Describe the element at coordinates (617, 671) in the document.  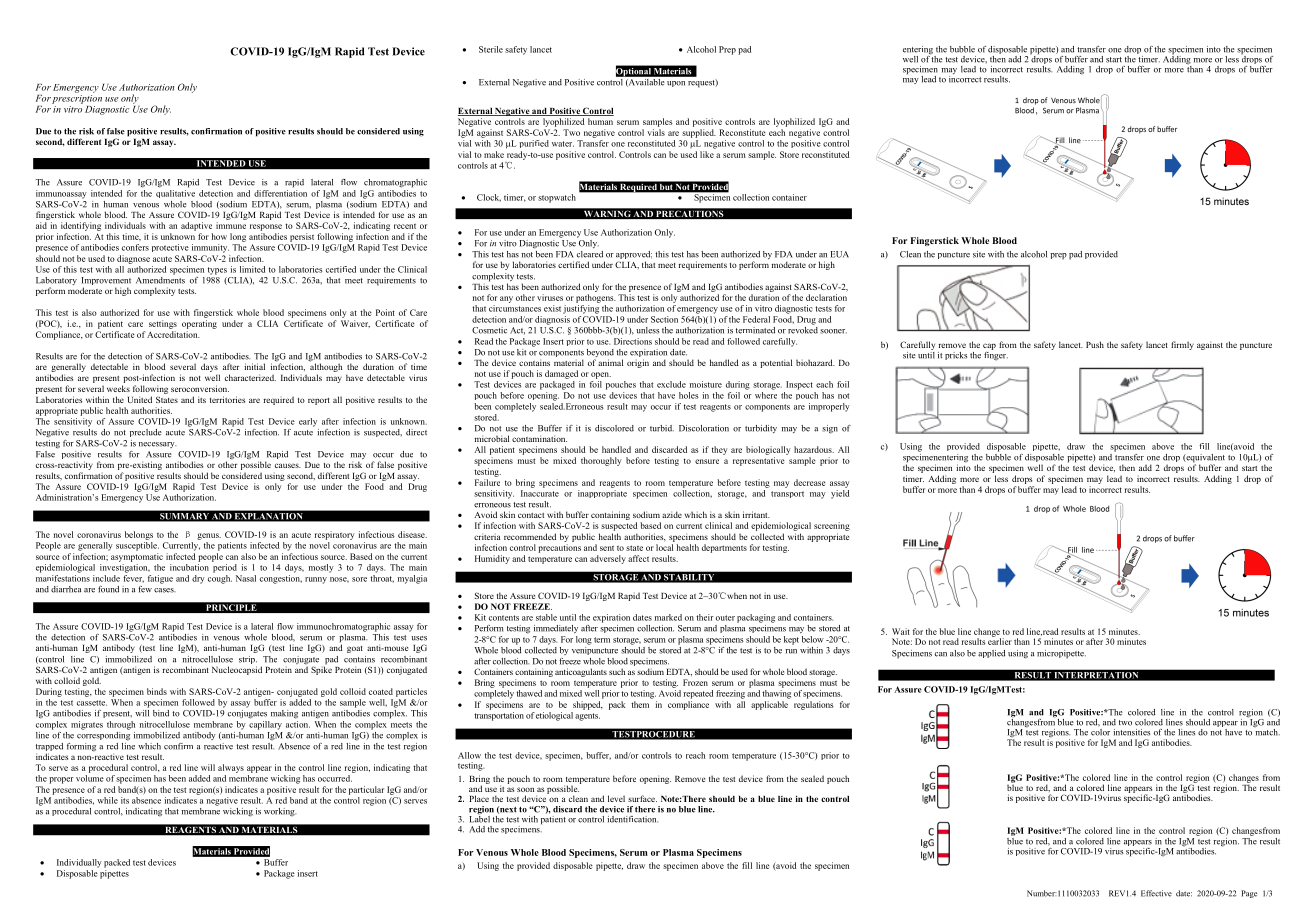
I see `such` at that location.
